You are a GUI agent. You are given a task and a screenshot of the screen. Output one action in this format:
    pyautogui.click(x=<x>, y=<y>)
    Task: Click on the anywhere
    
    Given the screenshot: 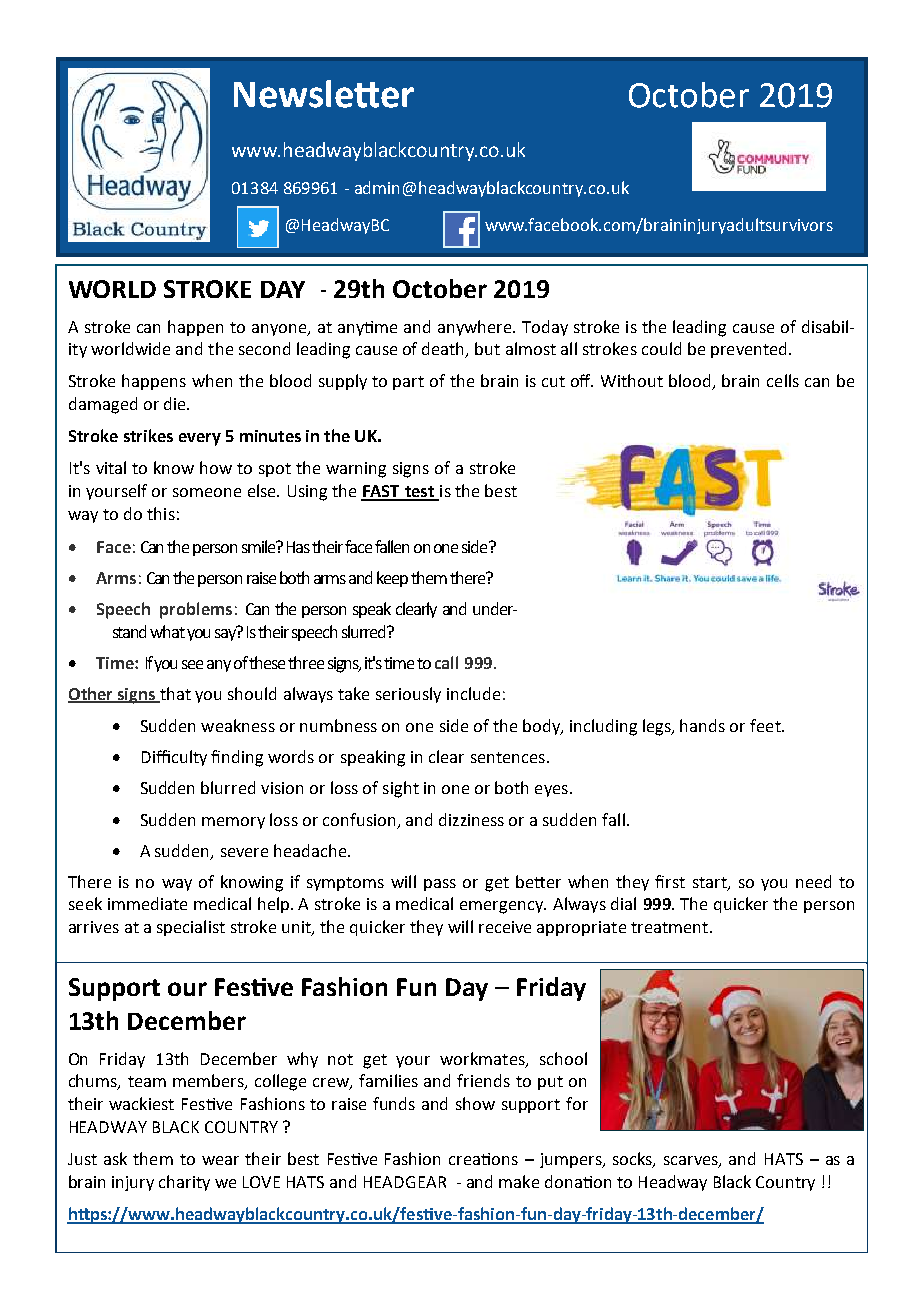 What is the action you would take?
    pyautogui.click(x=476, y=328)
